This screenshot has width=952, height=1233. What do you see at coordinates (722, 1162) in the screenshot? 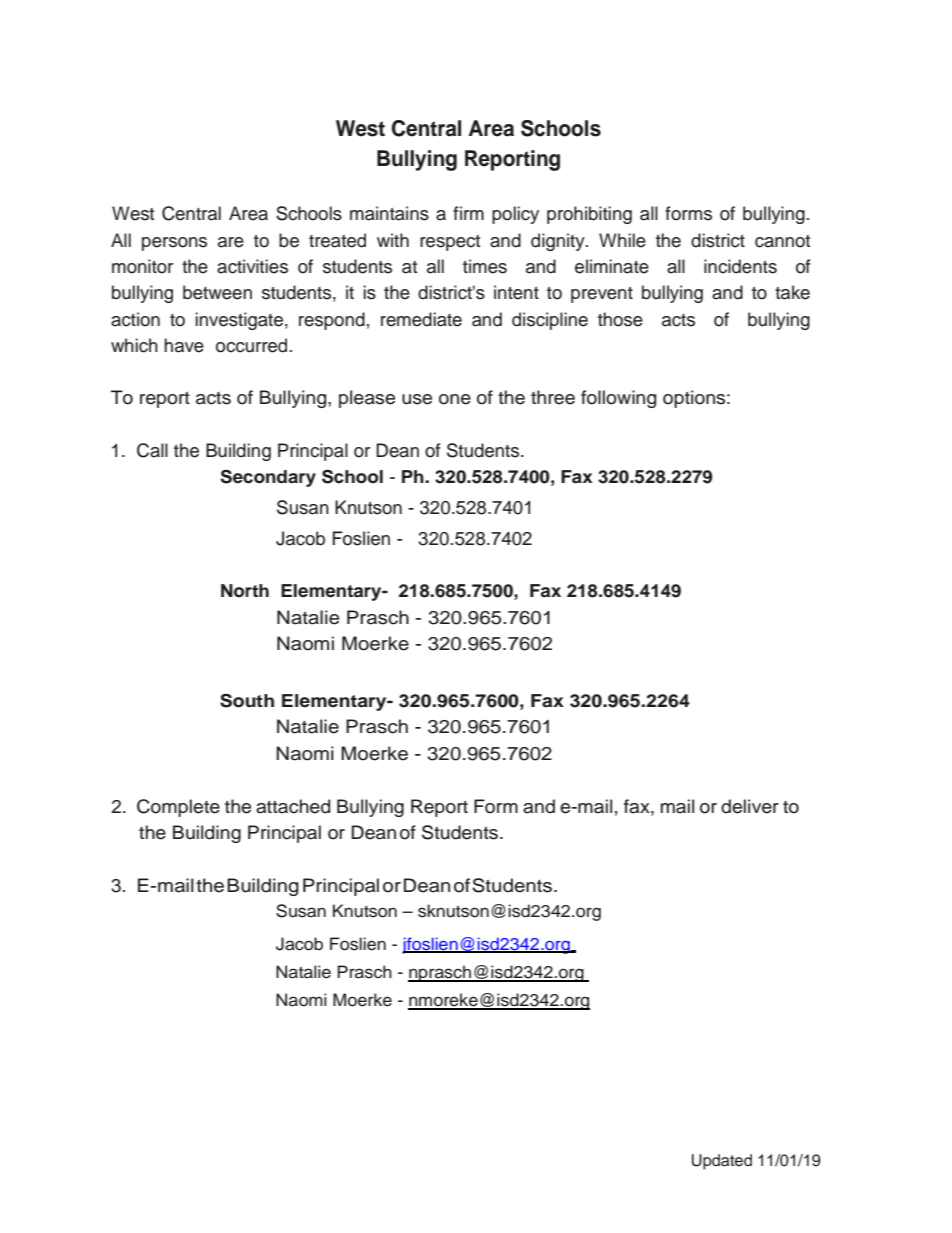
I see `Updated` at bounding box center [722, 1162].
